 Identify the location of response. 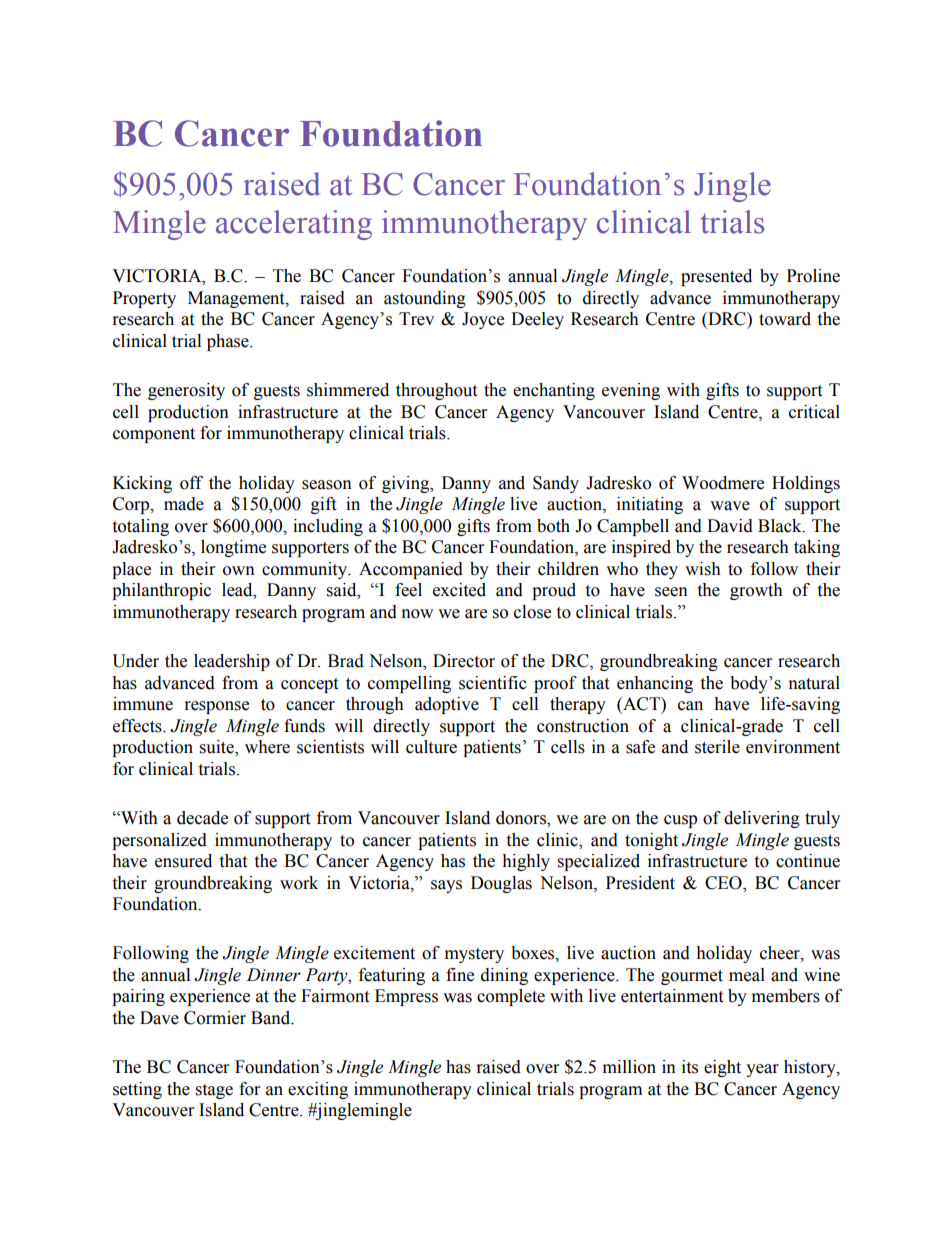
(217, 707).
